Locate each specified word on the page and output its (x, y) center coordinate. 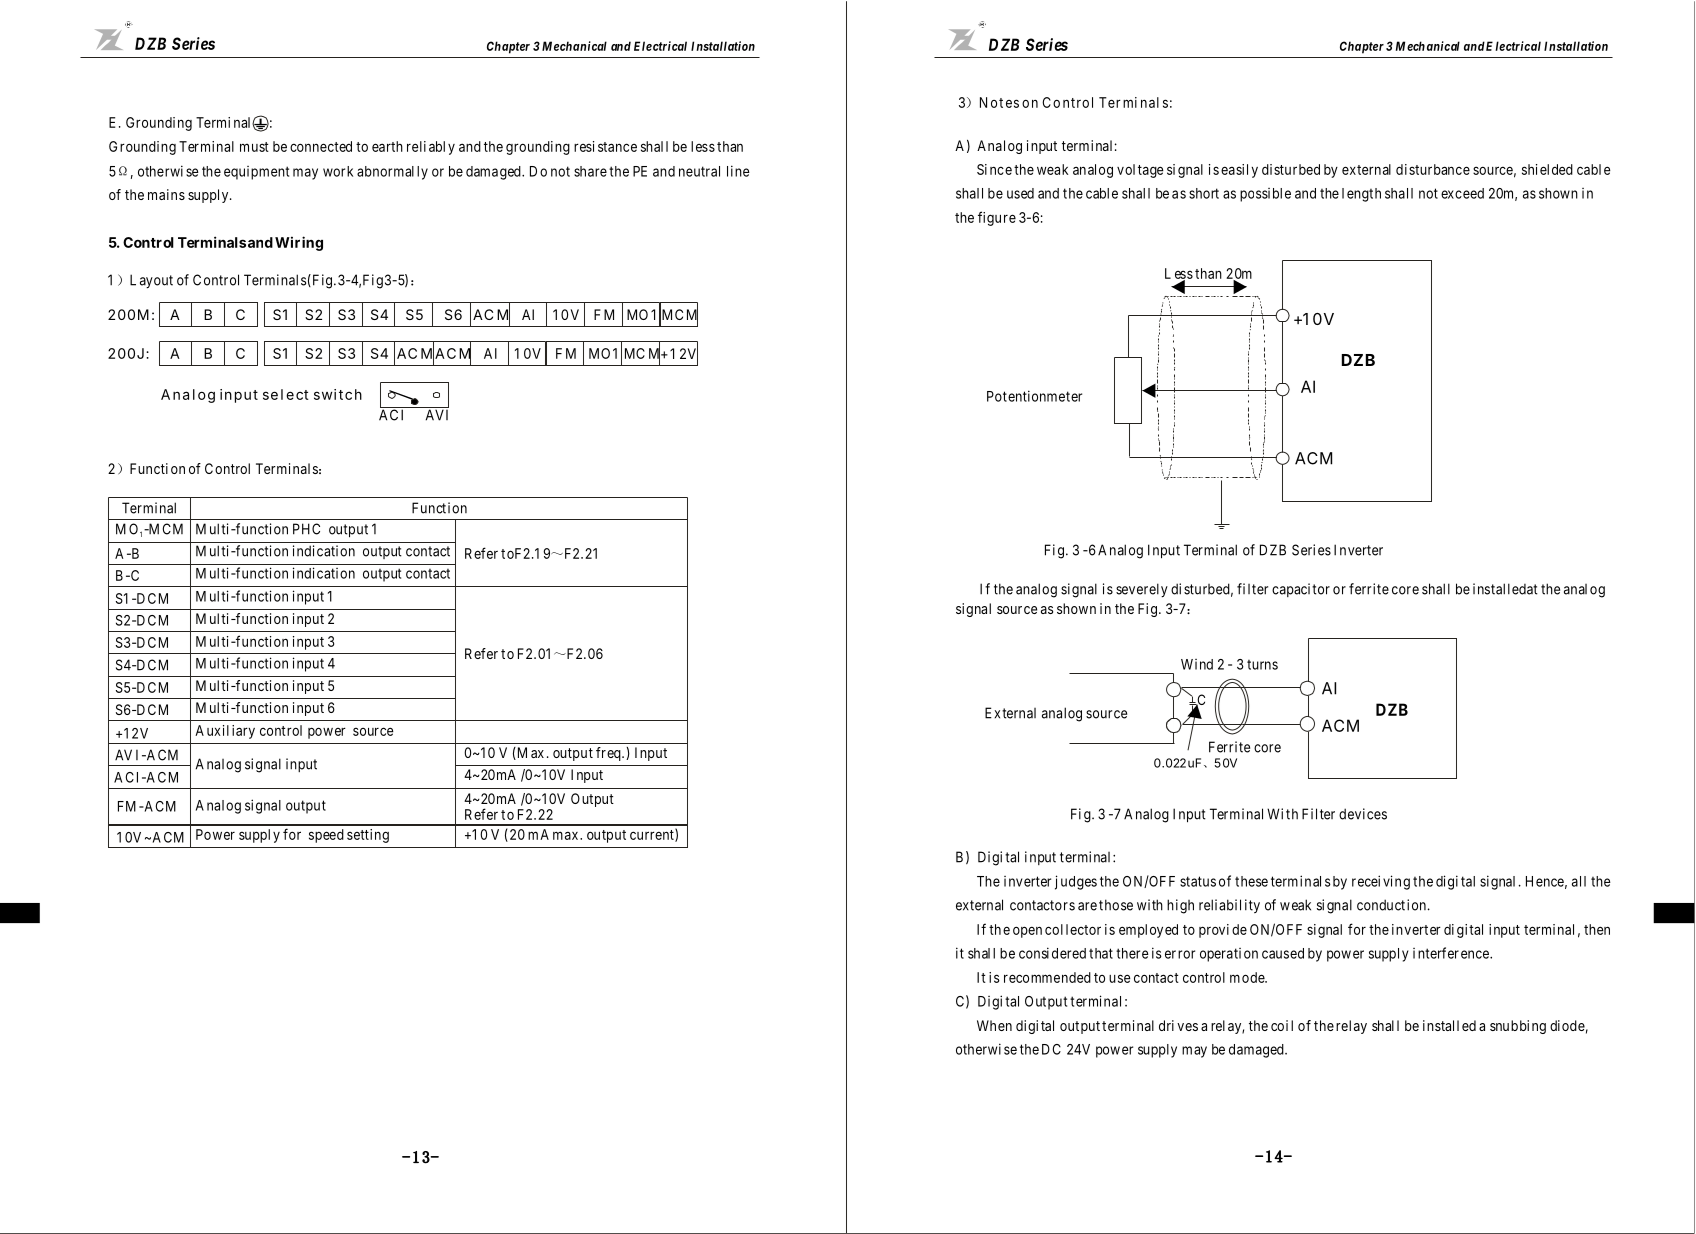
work (338, 171)
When (994, 1025)
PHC (306, 529)
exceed (1462, 193)
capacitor (1301, 590)
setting (368, 836)
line (738, 171)
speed (326, 836)
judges (1076, 882)
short (1204, 193)
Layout (151, 281)
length (1361, 195)
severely (1142, 590)
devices (1363, 814)
